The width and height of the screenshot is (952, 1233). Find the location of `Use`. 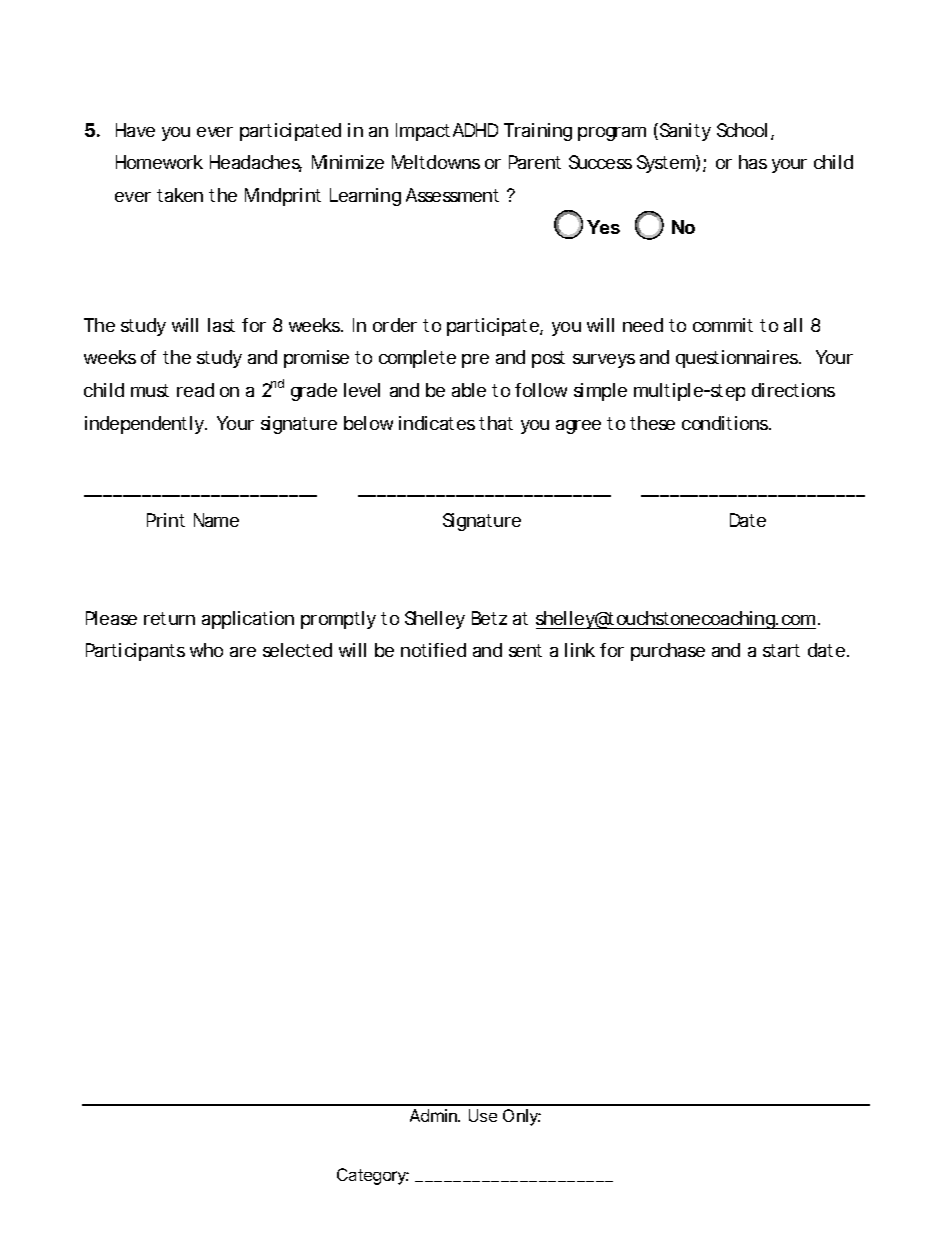

Use is located at coordinates (483, 1115).
